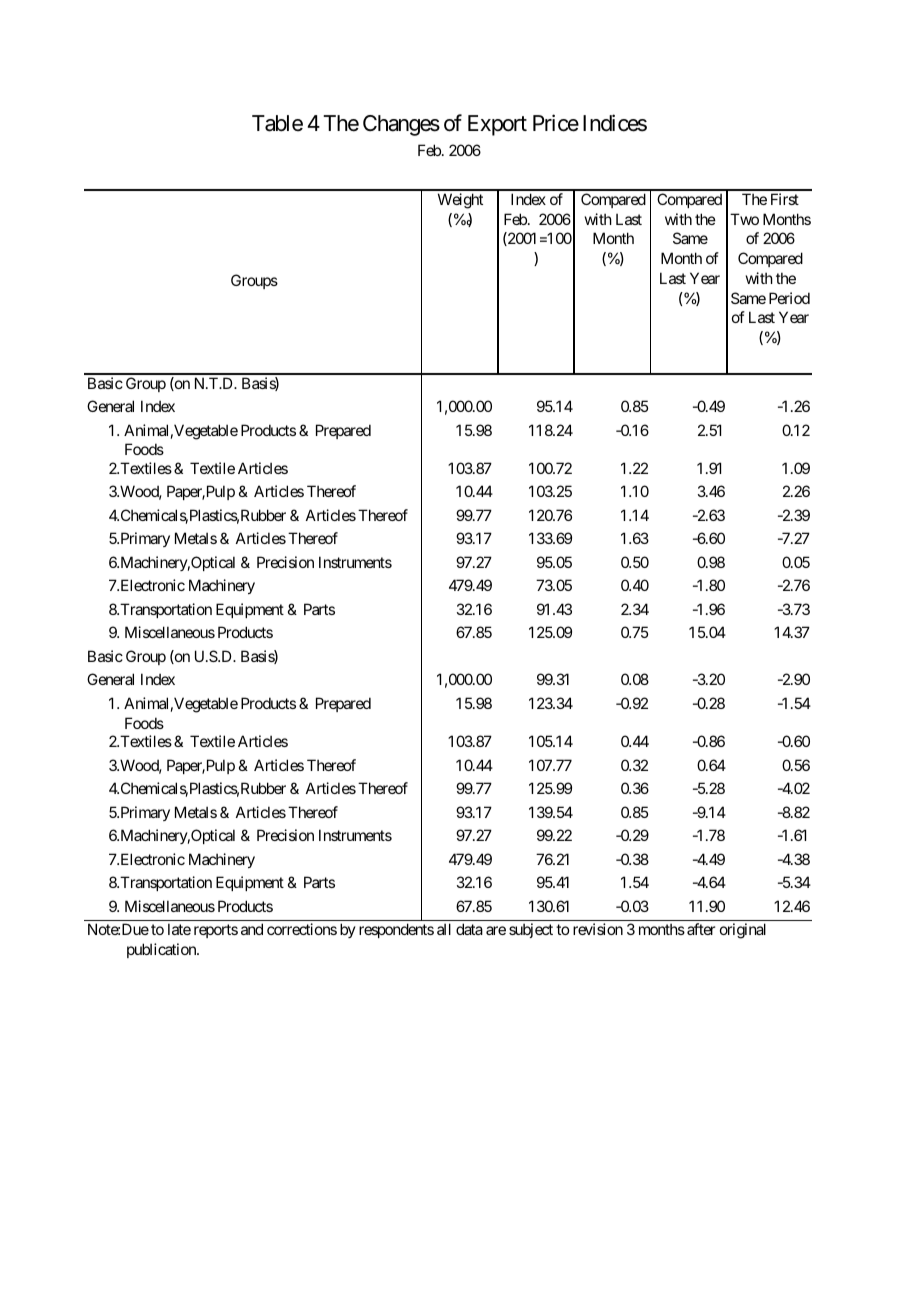 The height and width of the image is (1308, 924). Describe the element at coordinates (469, 929) in the image. I see `data` at that location.
